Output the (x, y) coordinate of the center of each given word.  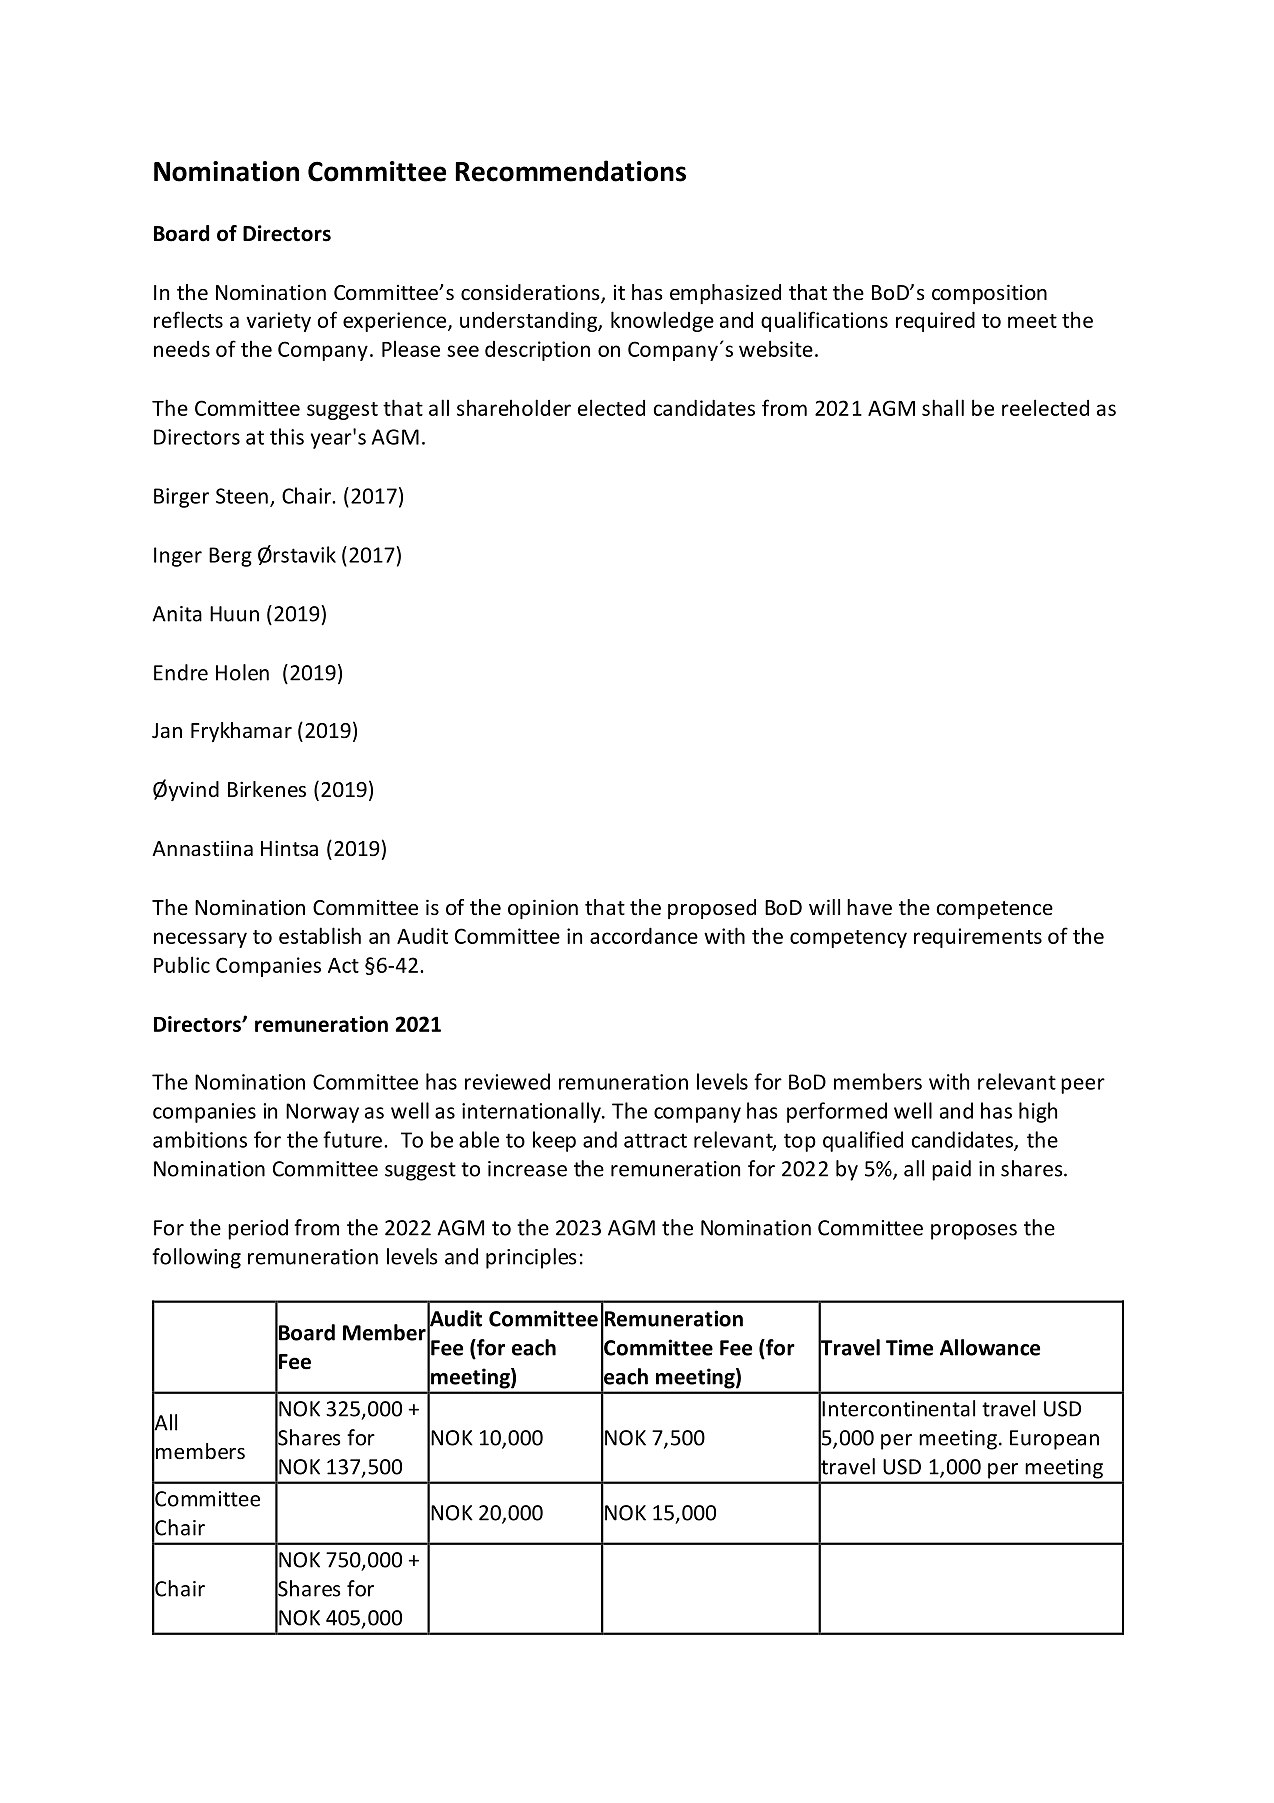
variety (278, 322)
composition (989, 294)
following (196, 1258)
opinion (543, 909)
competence (994, 910)
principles (531, 1258)
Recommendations (571, 171)
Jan (167, 730)
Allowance (990, 1347)
